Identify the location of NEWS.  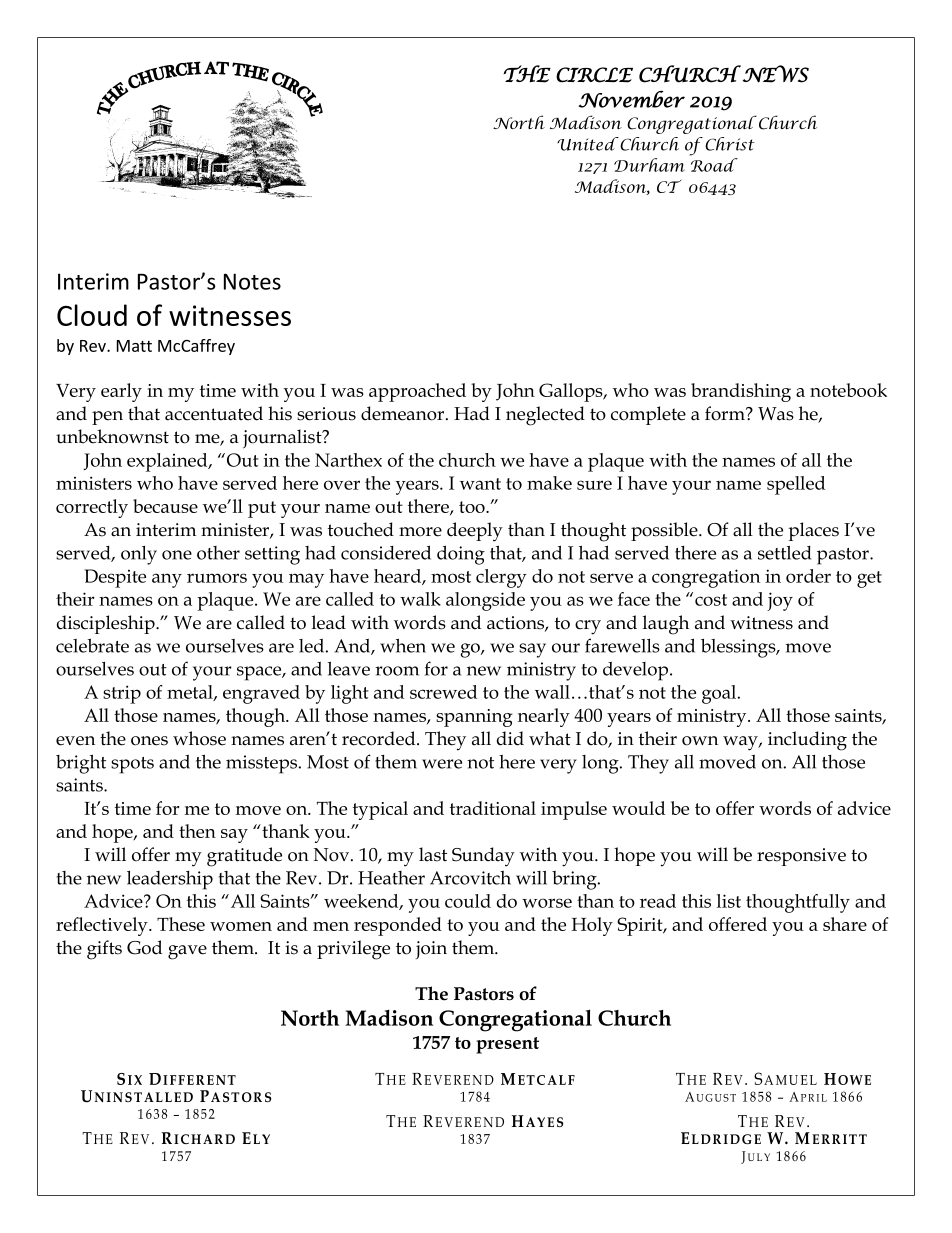
(776, 74).
